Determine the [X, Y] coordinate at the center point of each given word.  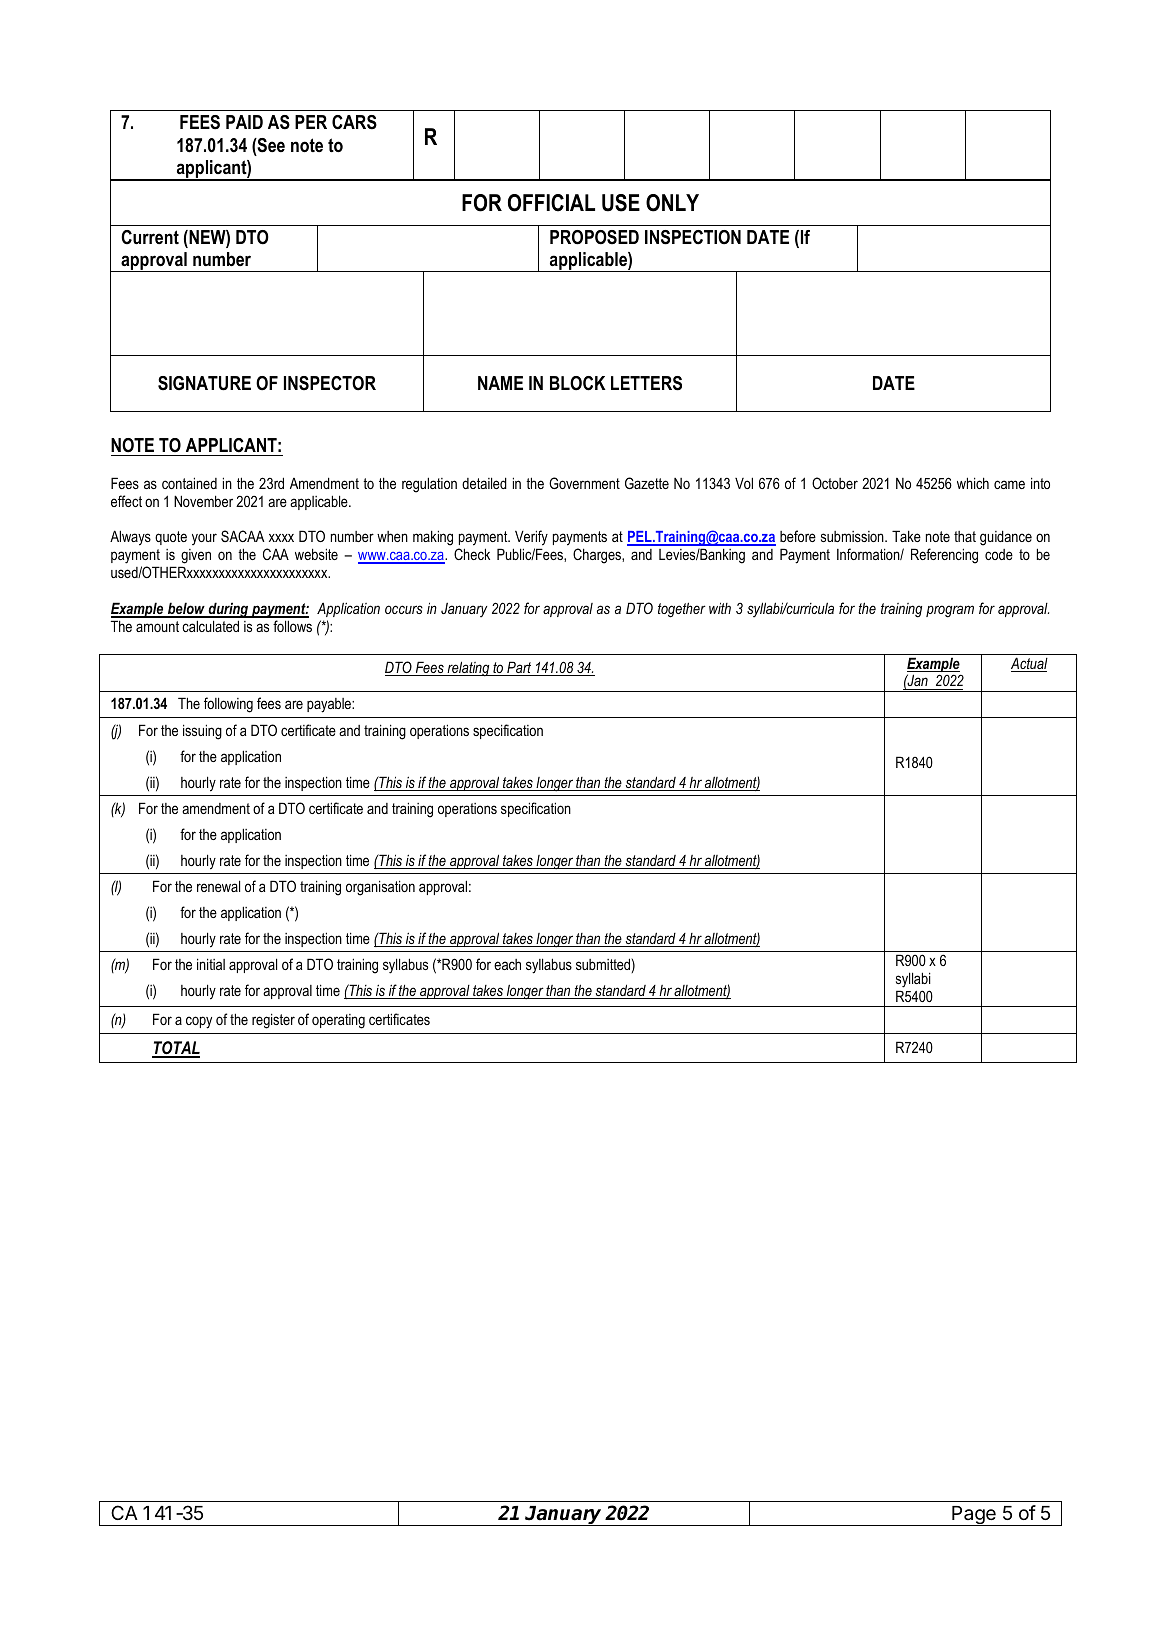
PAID [244, 122]
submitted [603, 964]
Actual [1029, 664]
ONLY [672, 203]
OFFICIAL [551, 203]
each [507, 964]
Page [974, 1516]
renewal [218, 886]
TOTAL [176, 1049]
